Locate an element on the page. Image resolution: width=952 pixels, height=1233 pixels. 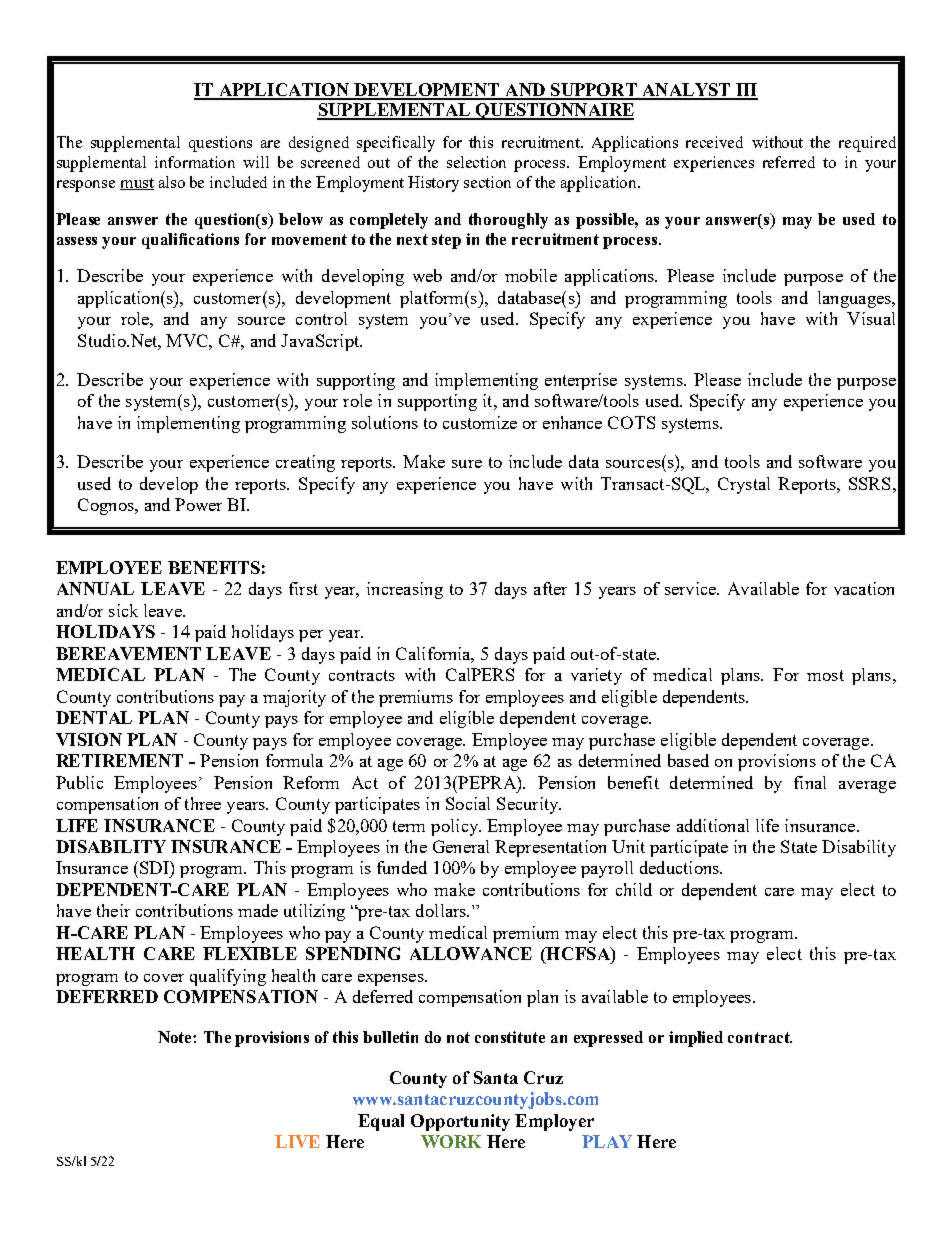
final is located at coordinates (810, 782).
